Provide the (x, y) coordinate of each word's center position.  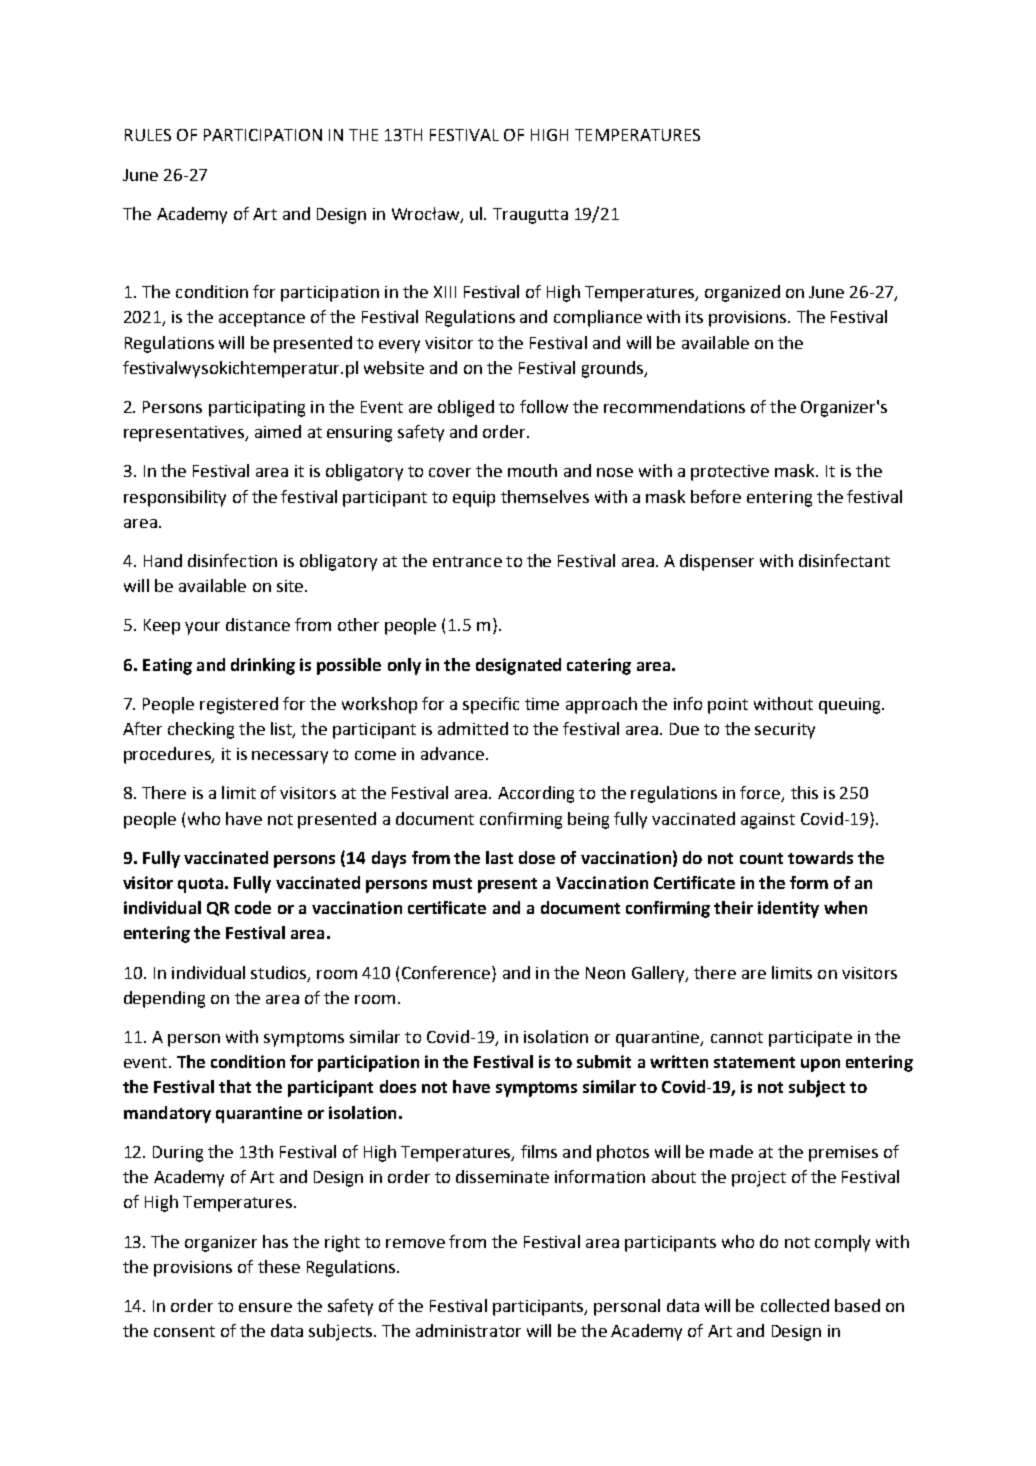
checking (201, 730)
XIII (445, 292)
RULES (148, 135)
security (785, 731)
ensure (265, 1307)
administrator (468, 1330)
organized (742, 293)
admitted (473, 728)
